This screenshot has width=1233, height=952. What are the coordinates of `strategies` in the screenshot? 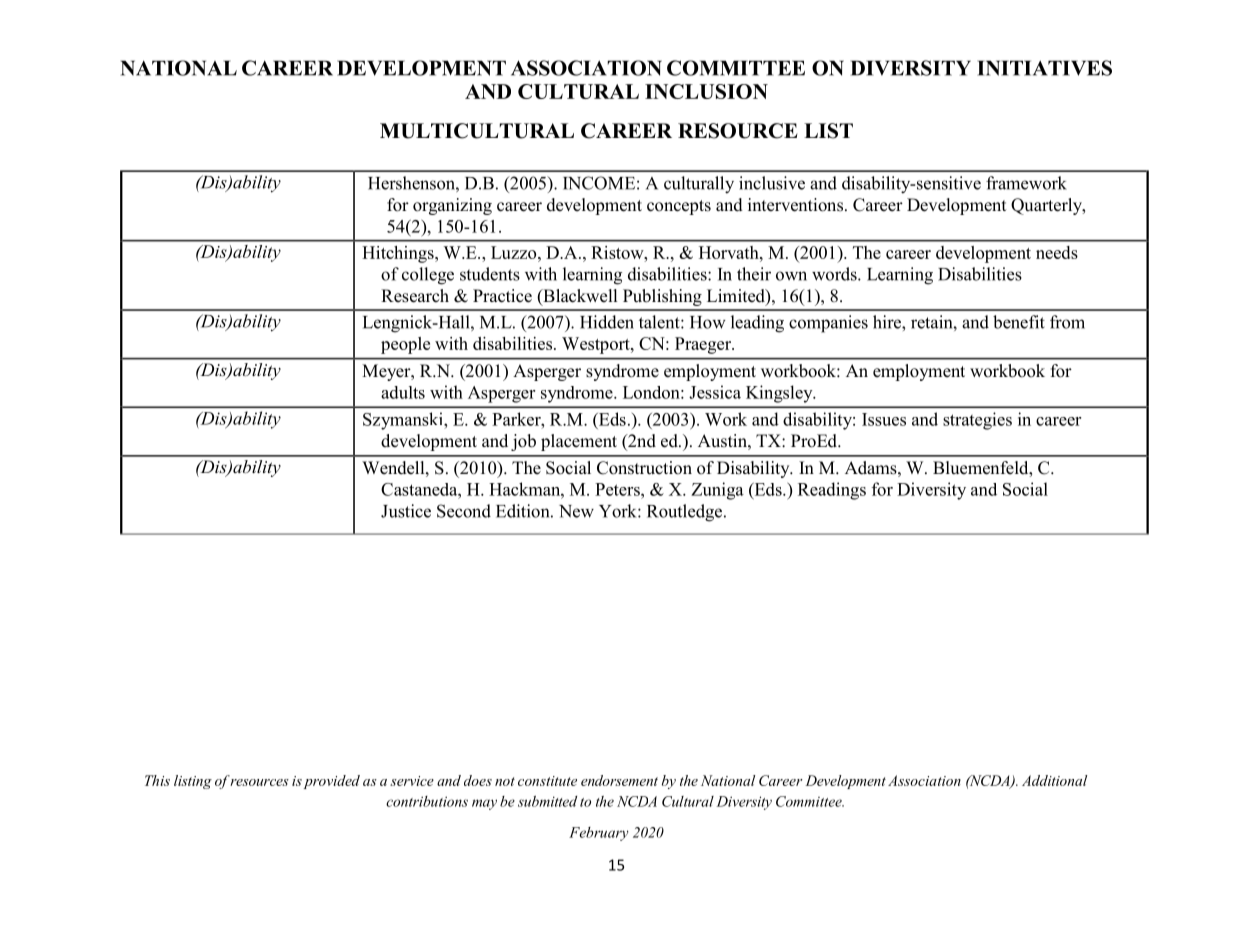 It's located at (977, 421).
